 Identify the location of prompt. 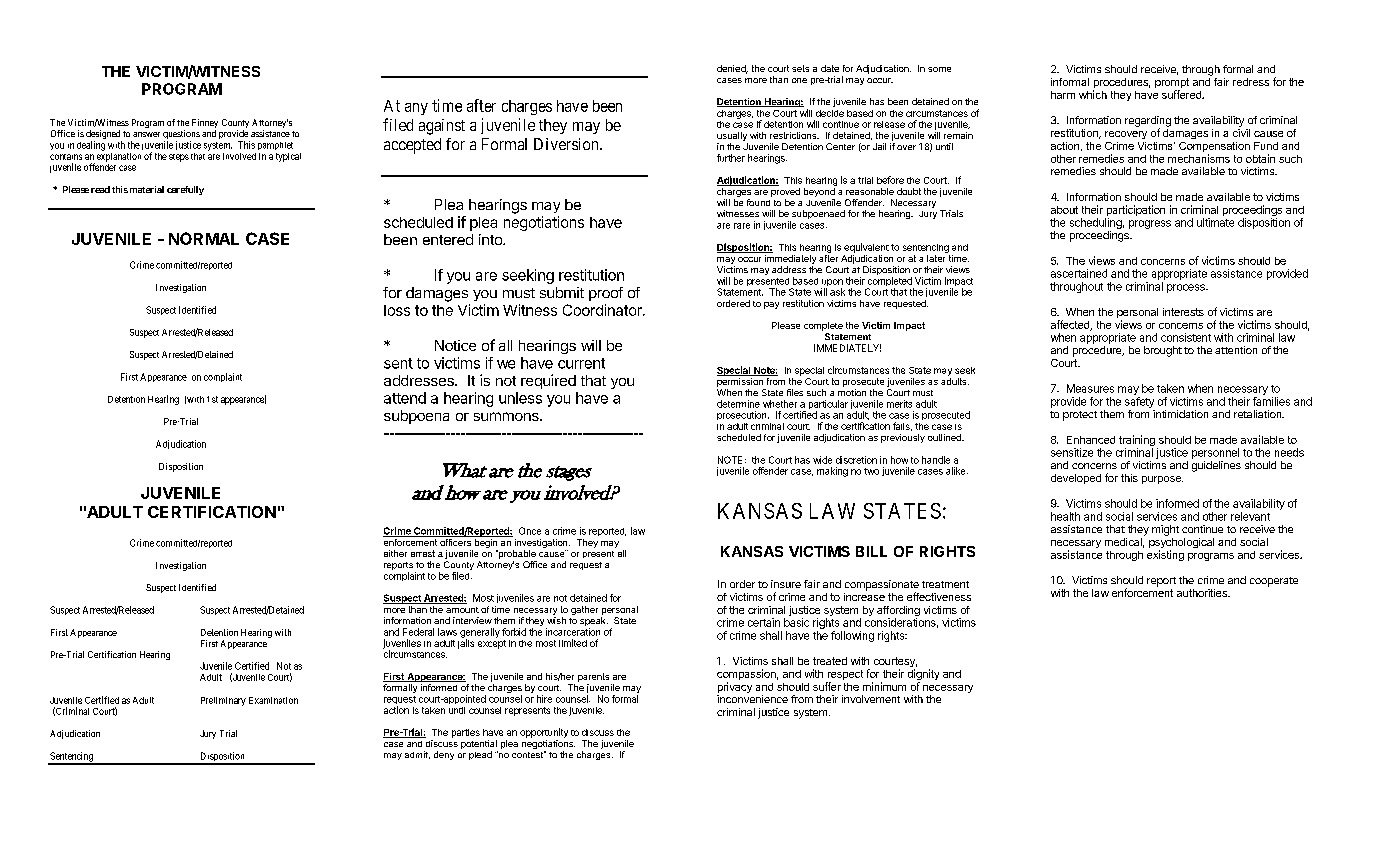
(1172, 84).
